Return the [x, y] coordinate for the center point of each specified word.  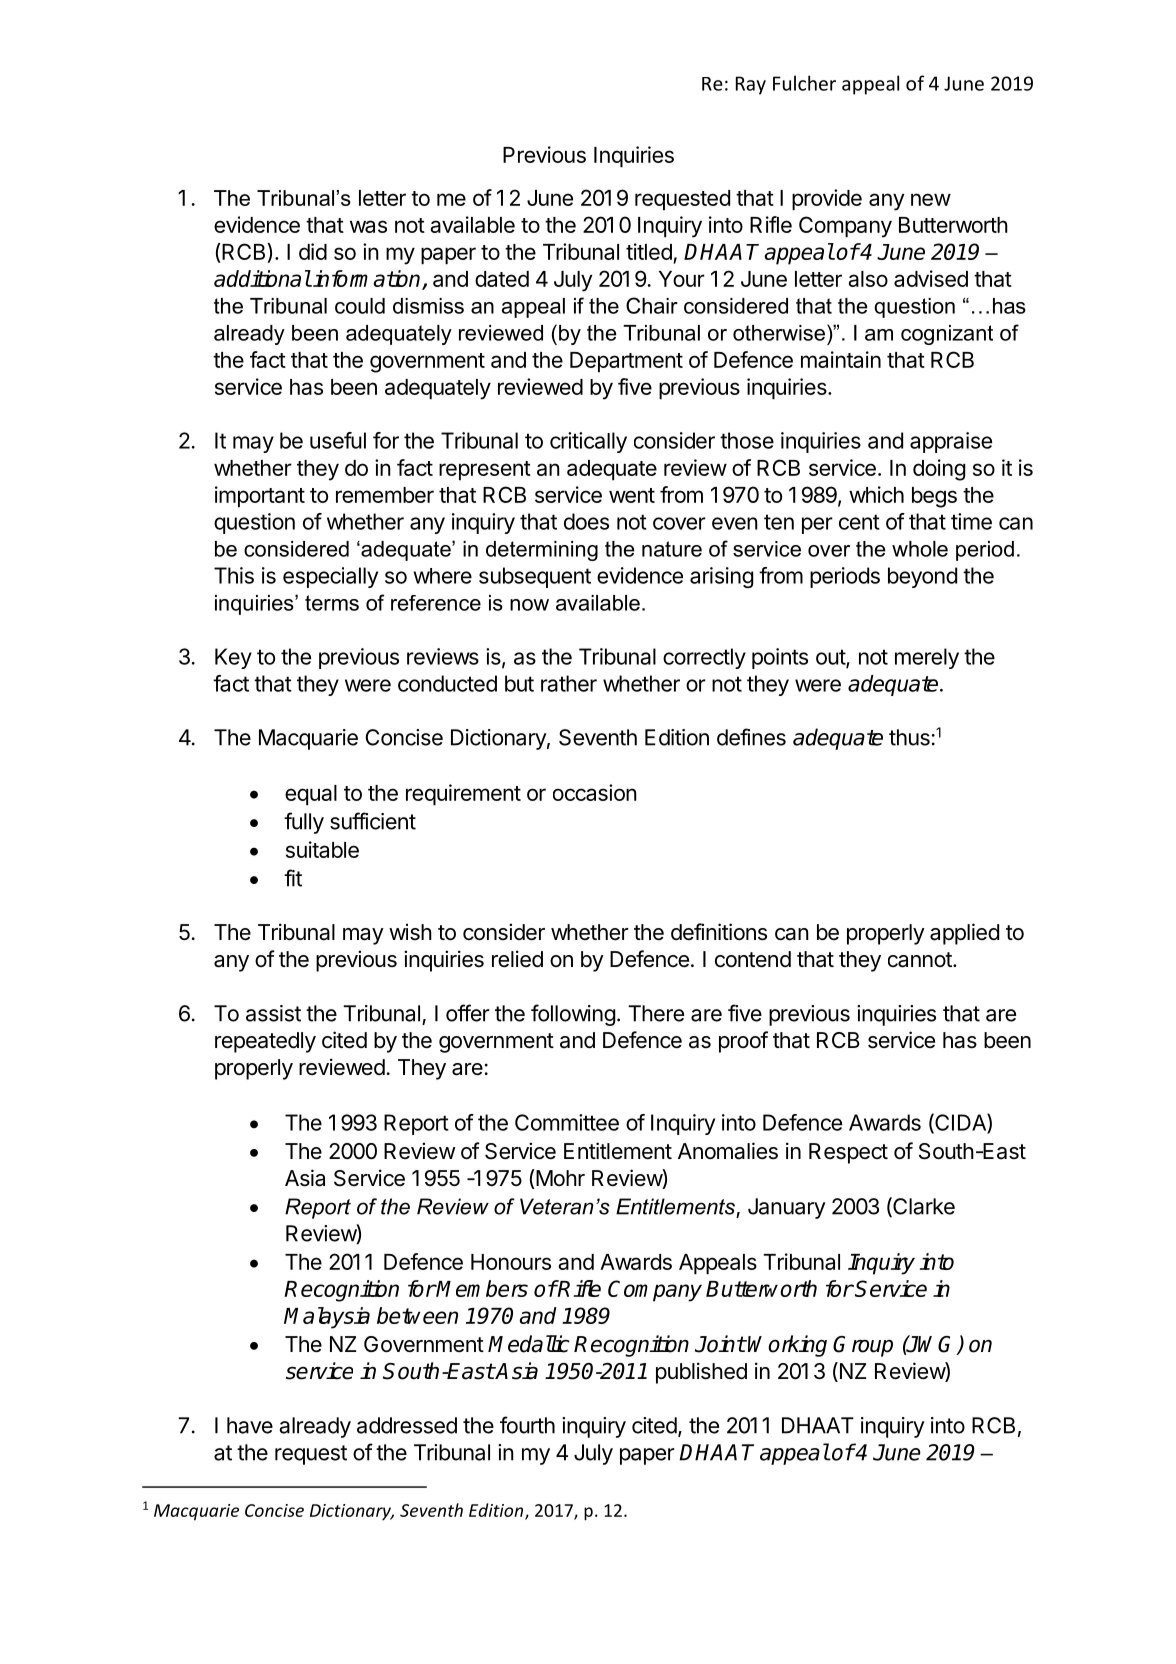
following [573, 1015]
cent [859, 522]
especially [330, 577]
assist [273, 1013]
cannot [921, 960]
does [586, 521]
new [931, 199]
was [368, 226]
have [250, 1425]
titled [650, 253]
